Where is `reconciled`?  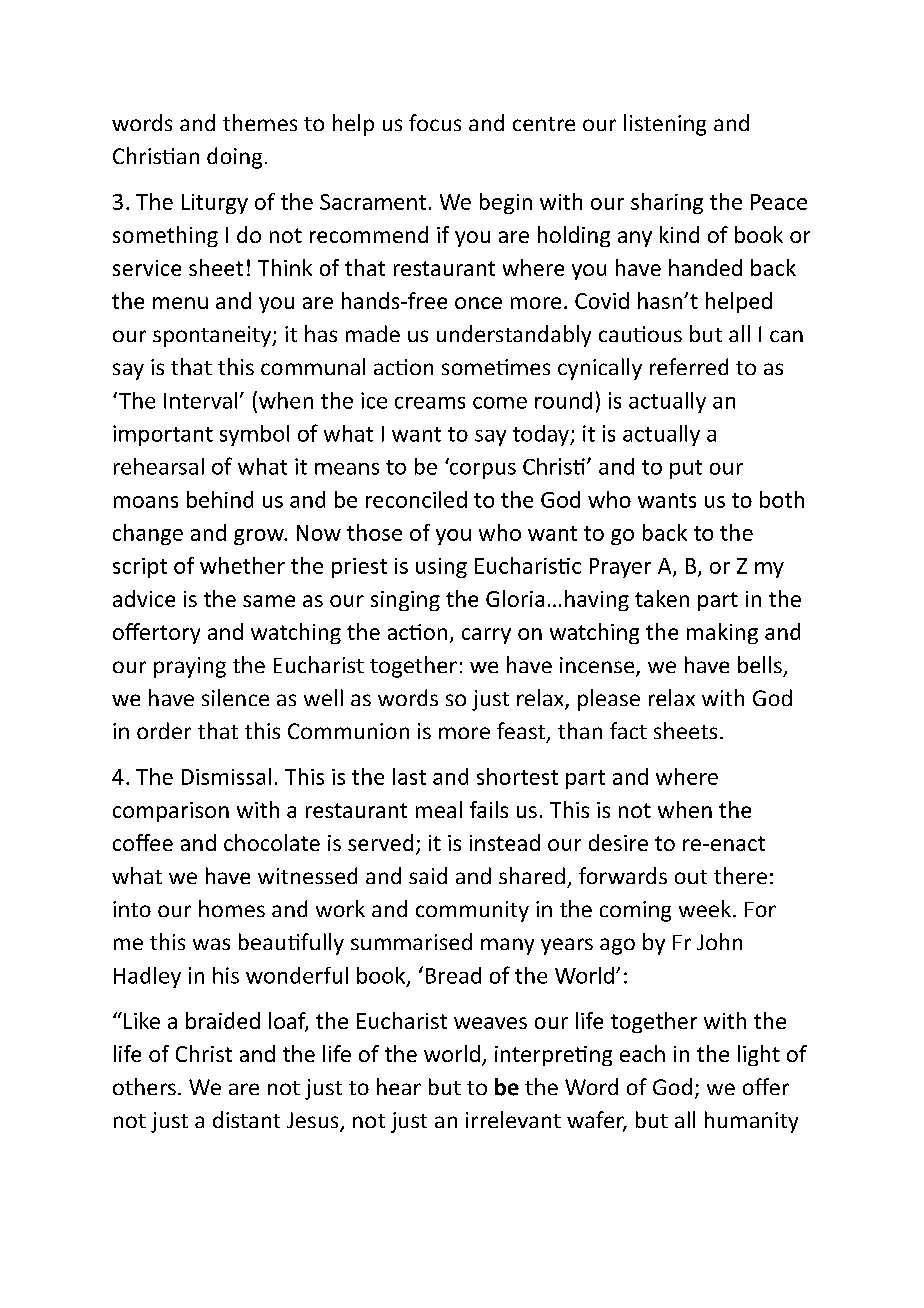 reconciled is located at coordinates (416, 499).
